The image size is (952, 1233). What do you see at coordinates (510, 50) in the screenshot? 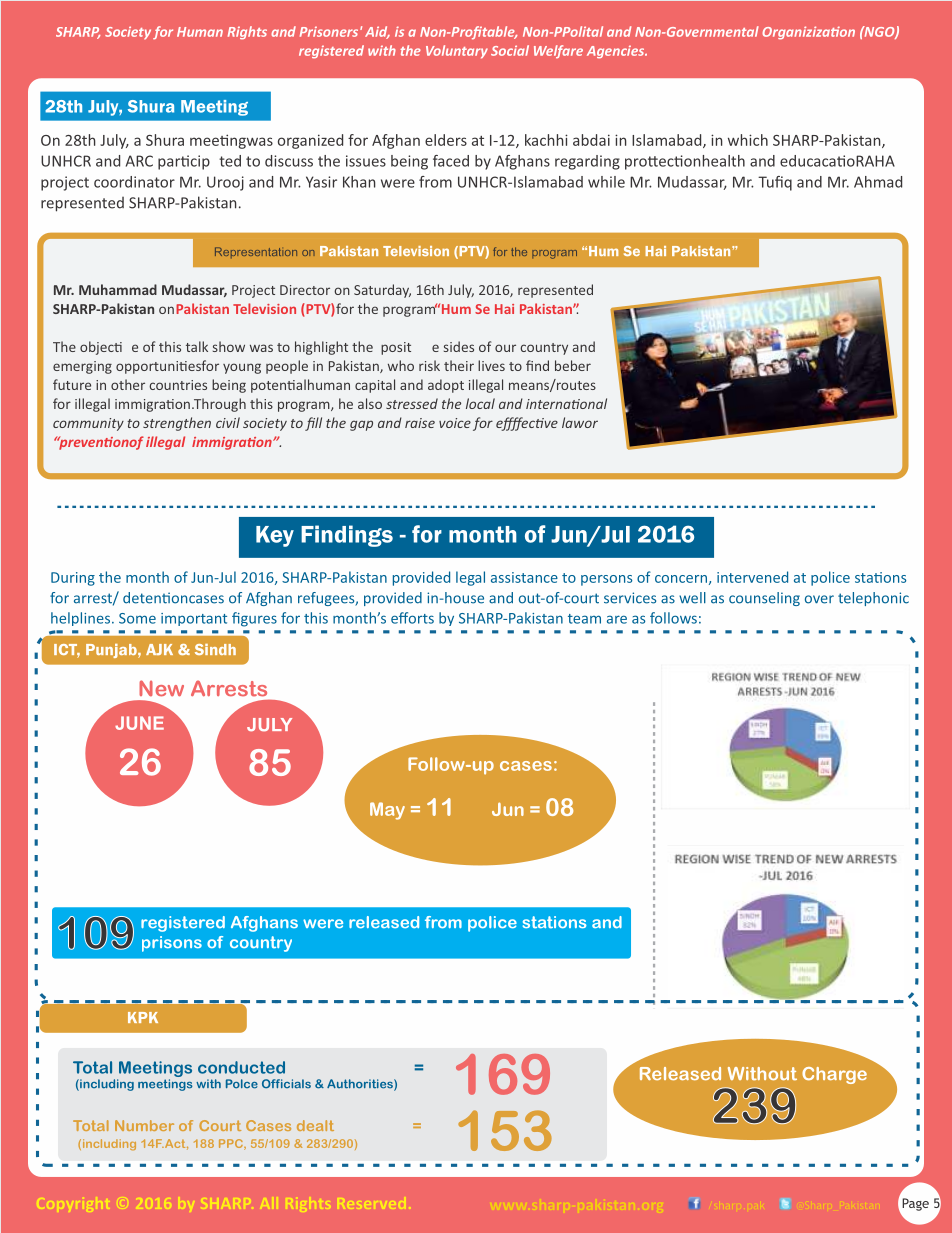
I see `Social` at bounding box center [510, 50].
